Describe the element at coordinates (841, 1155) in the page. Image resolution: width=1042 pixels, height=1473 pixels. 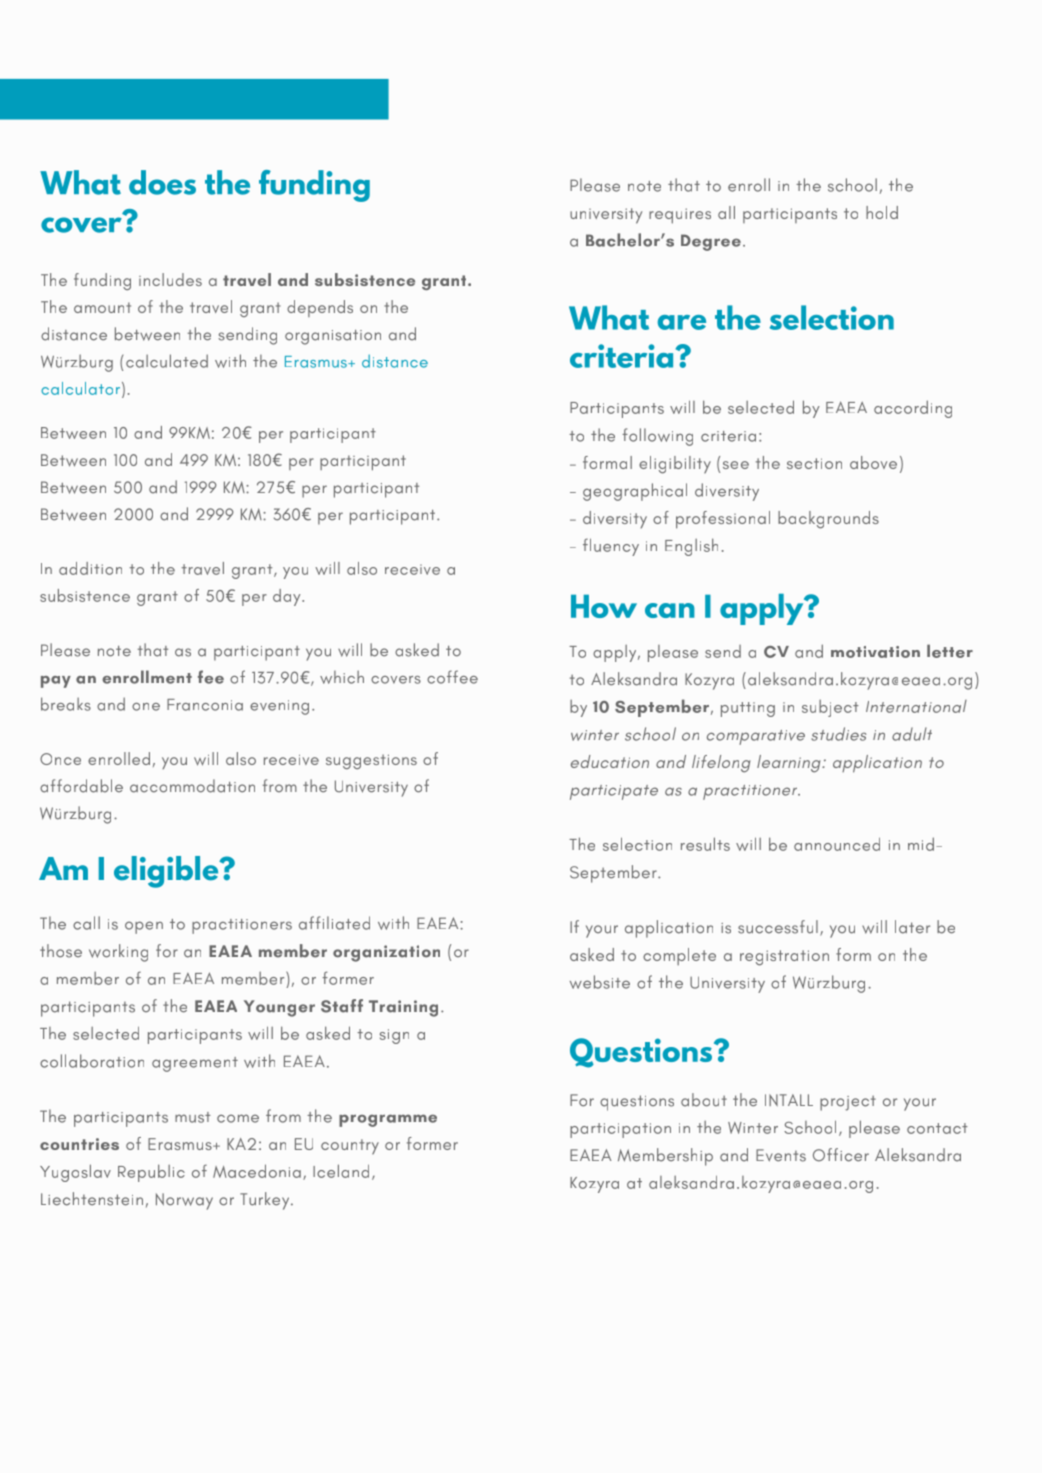
I see `Officer` at that location.
